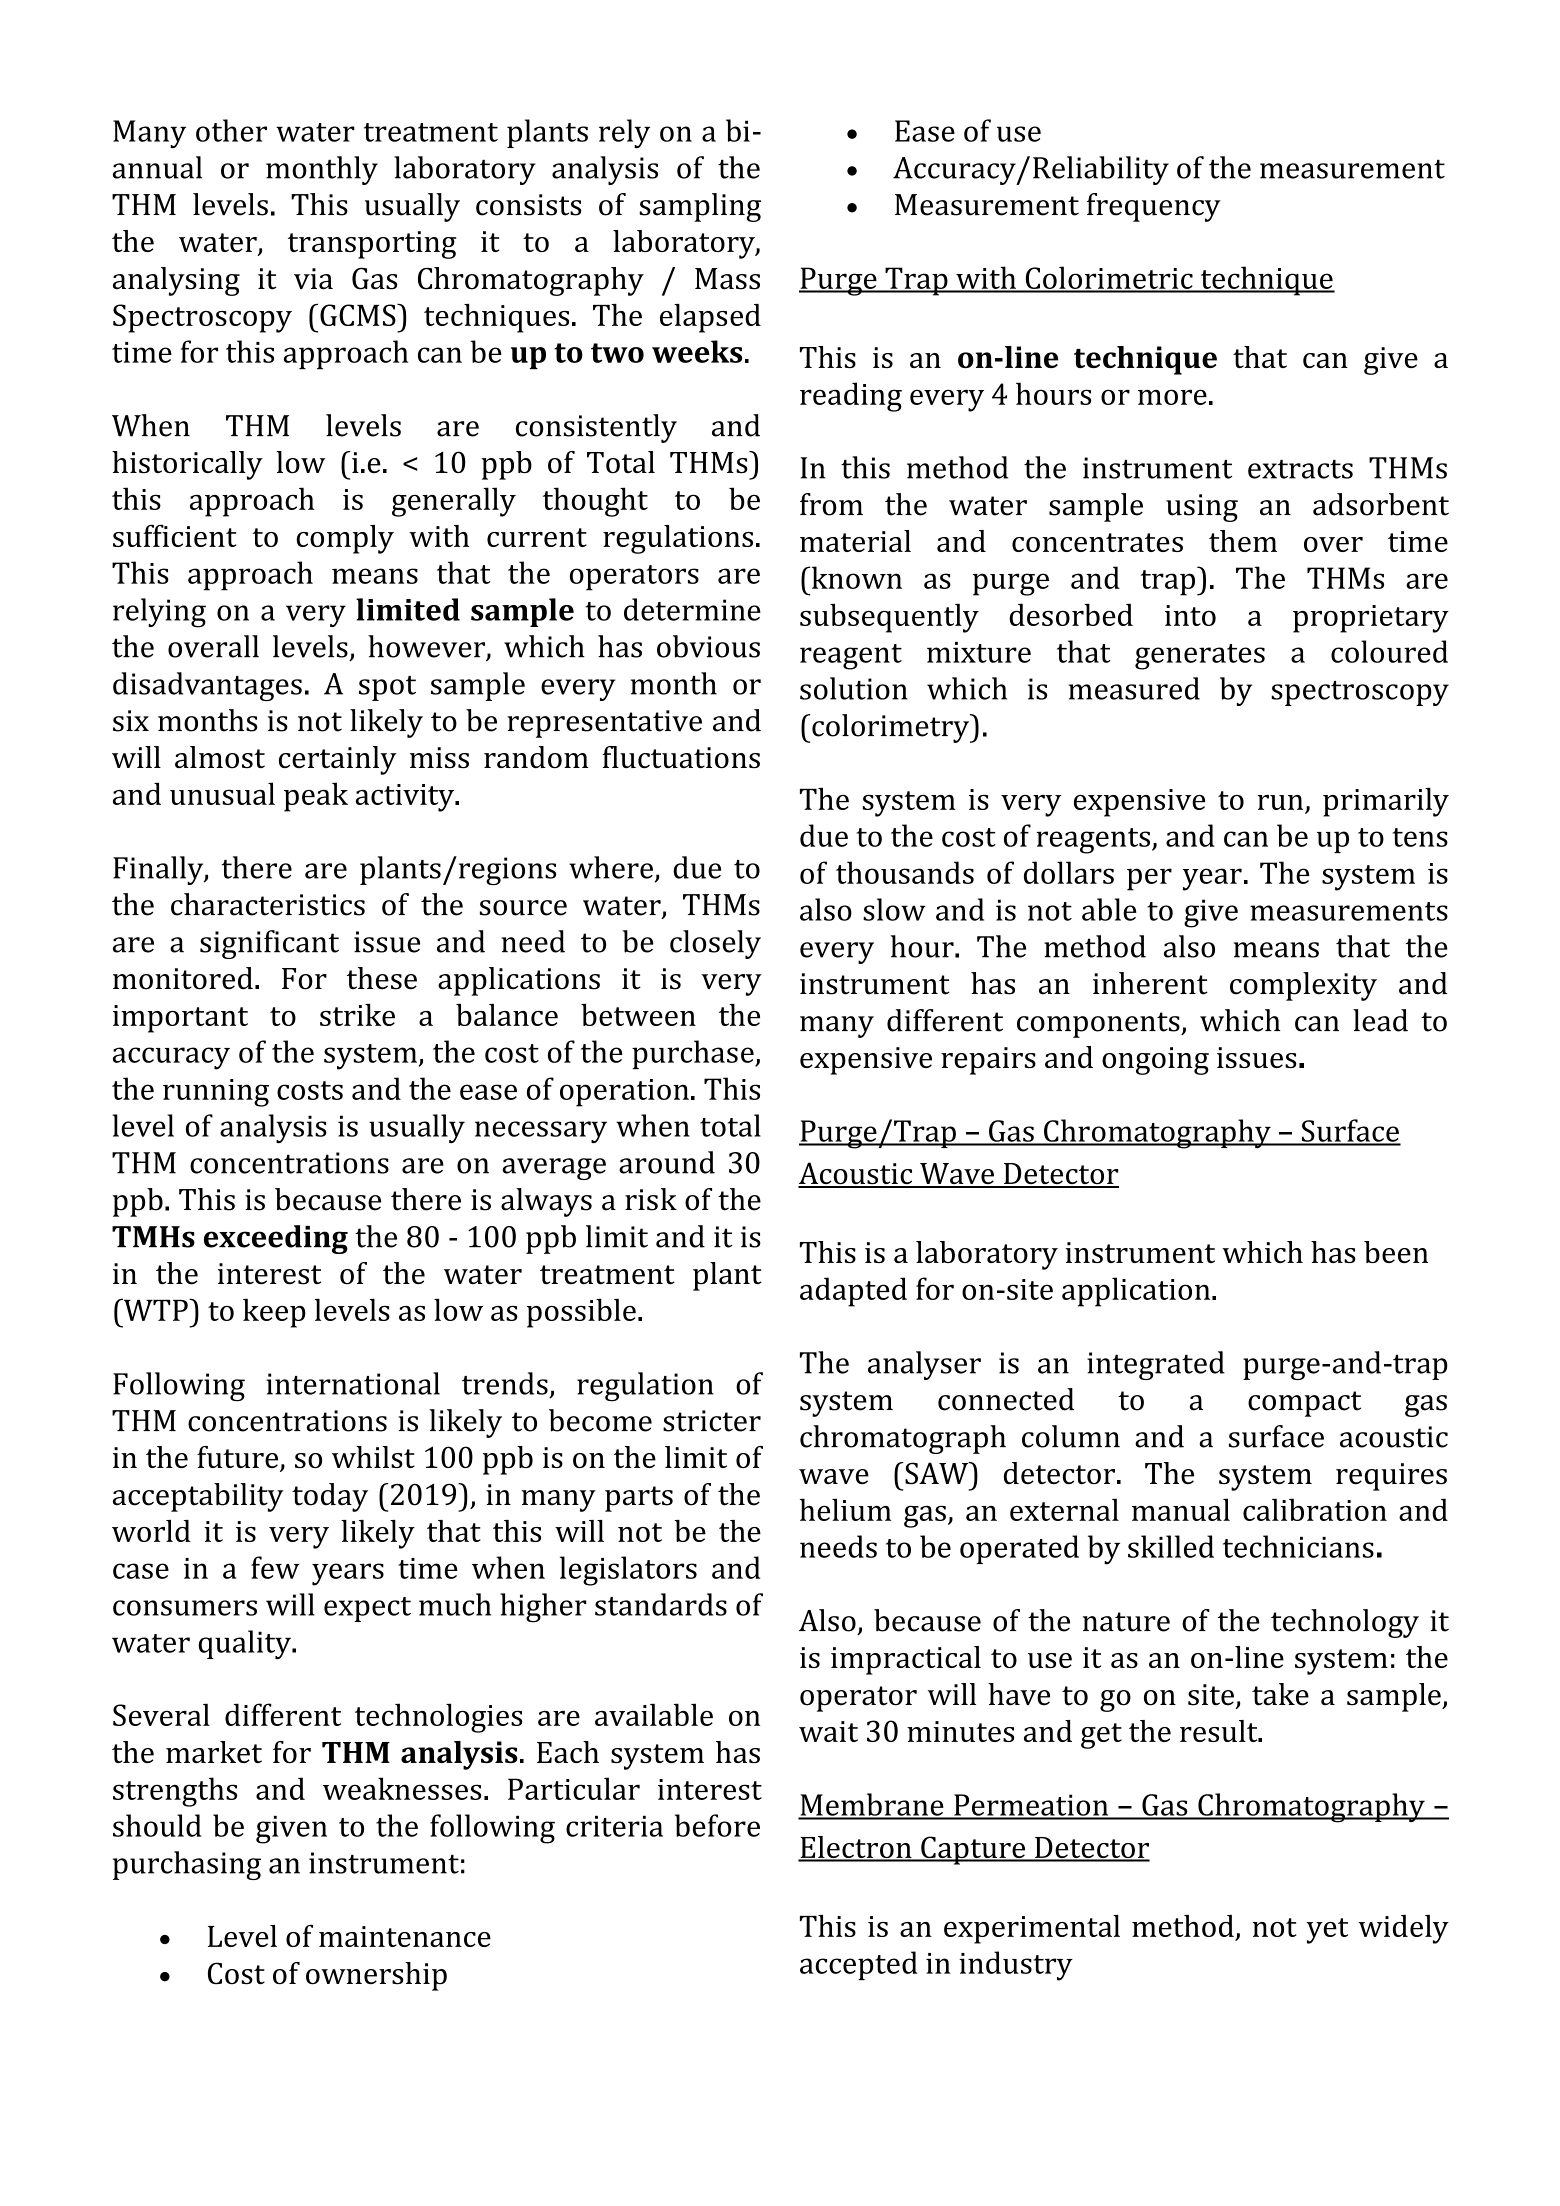  Describe the element at coordinates (700, 207) in the screenshot. I see `sampling` at that location.
